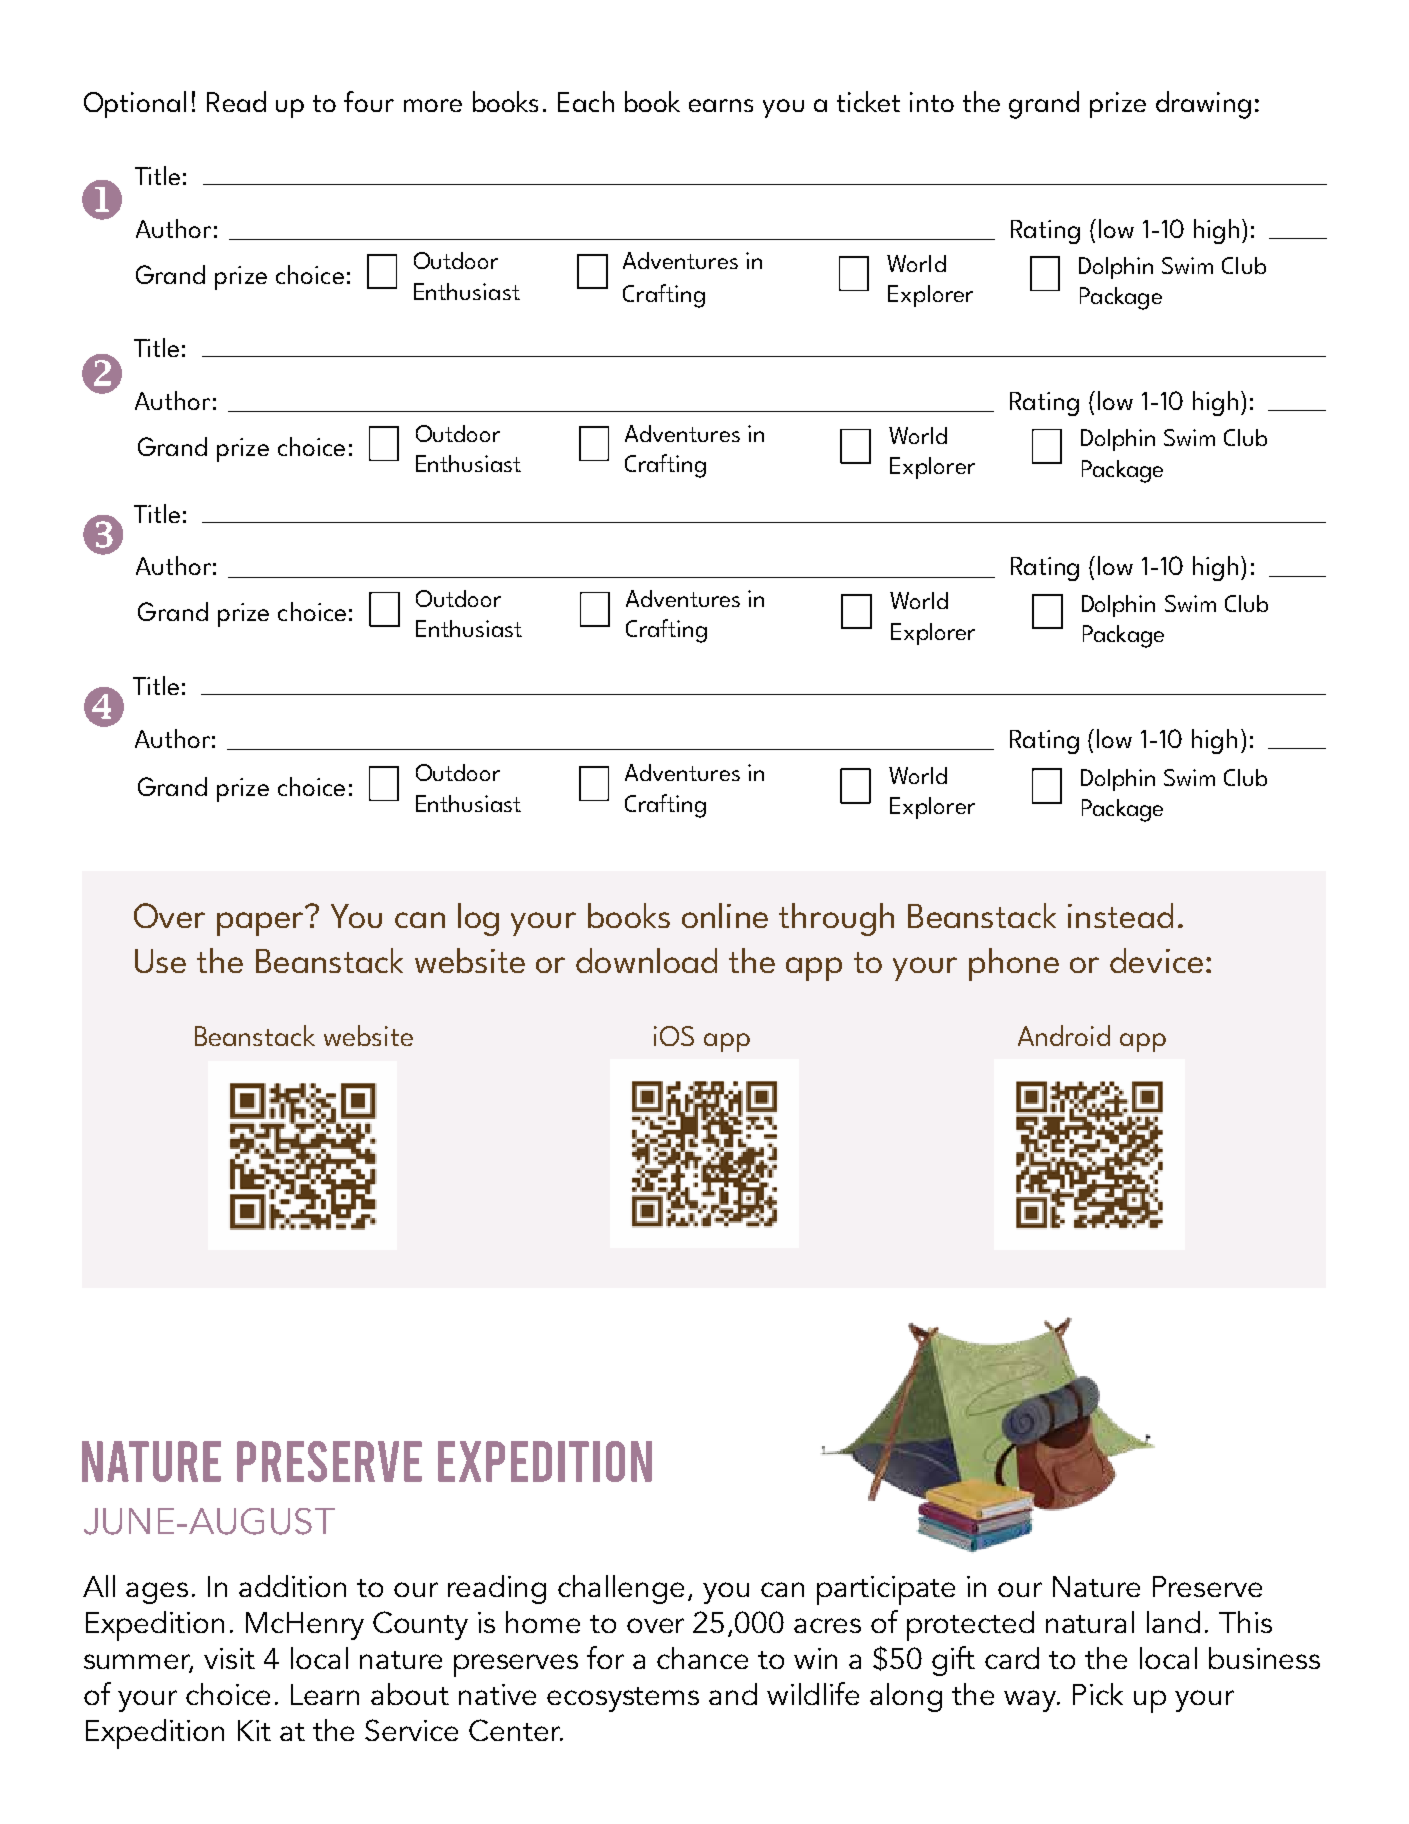  I want to click on Android, so click(1064, 1035).
